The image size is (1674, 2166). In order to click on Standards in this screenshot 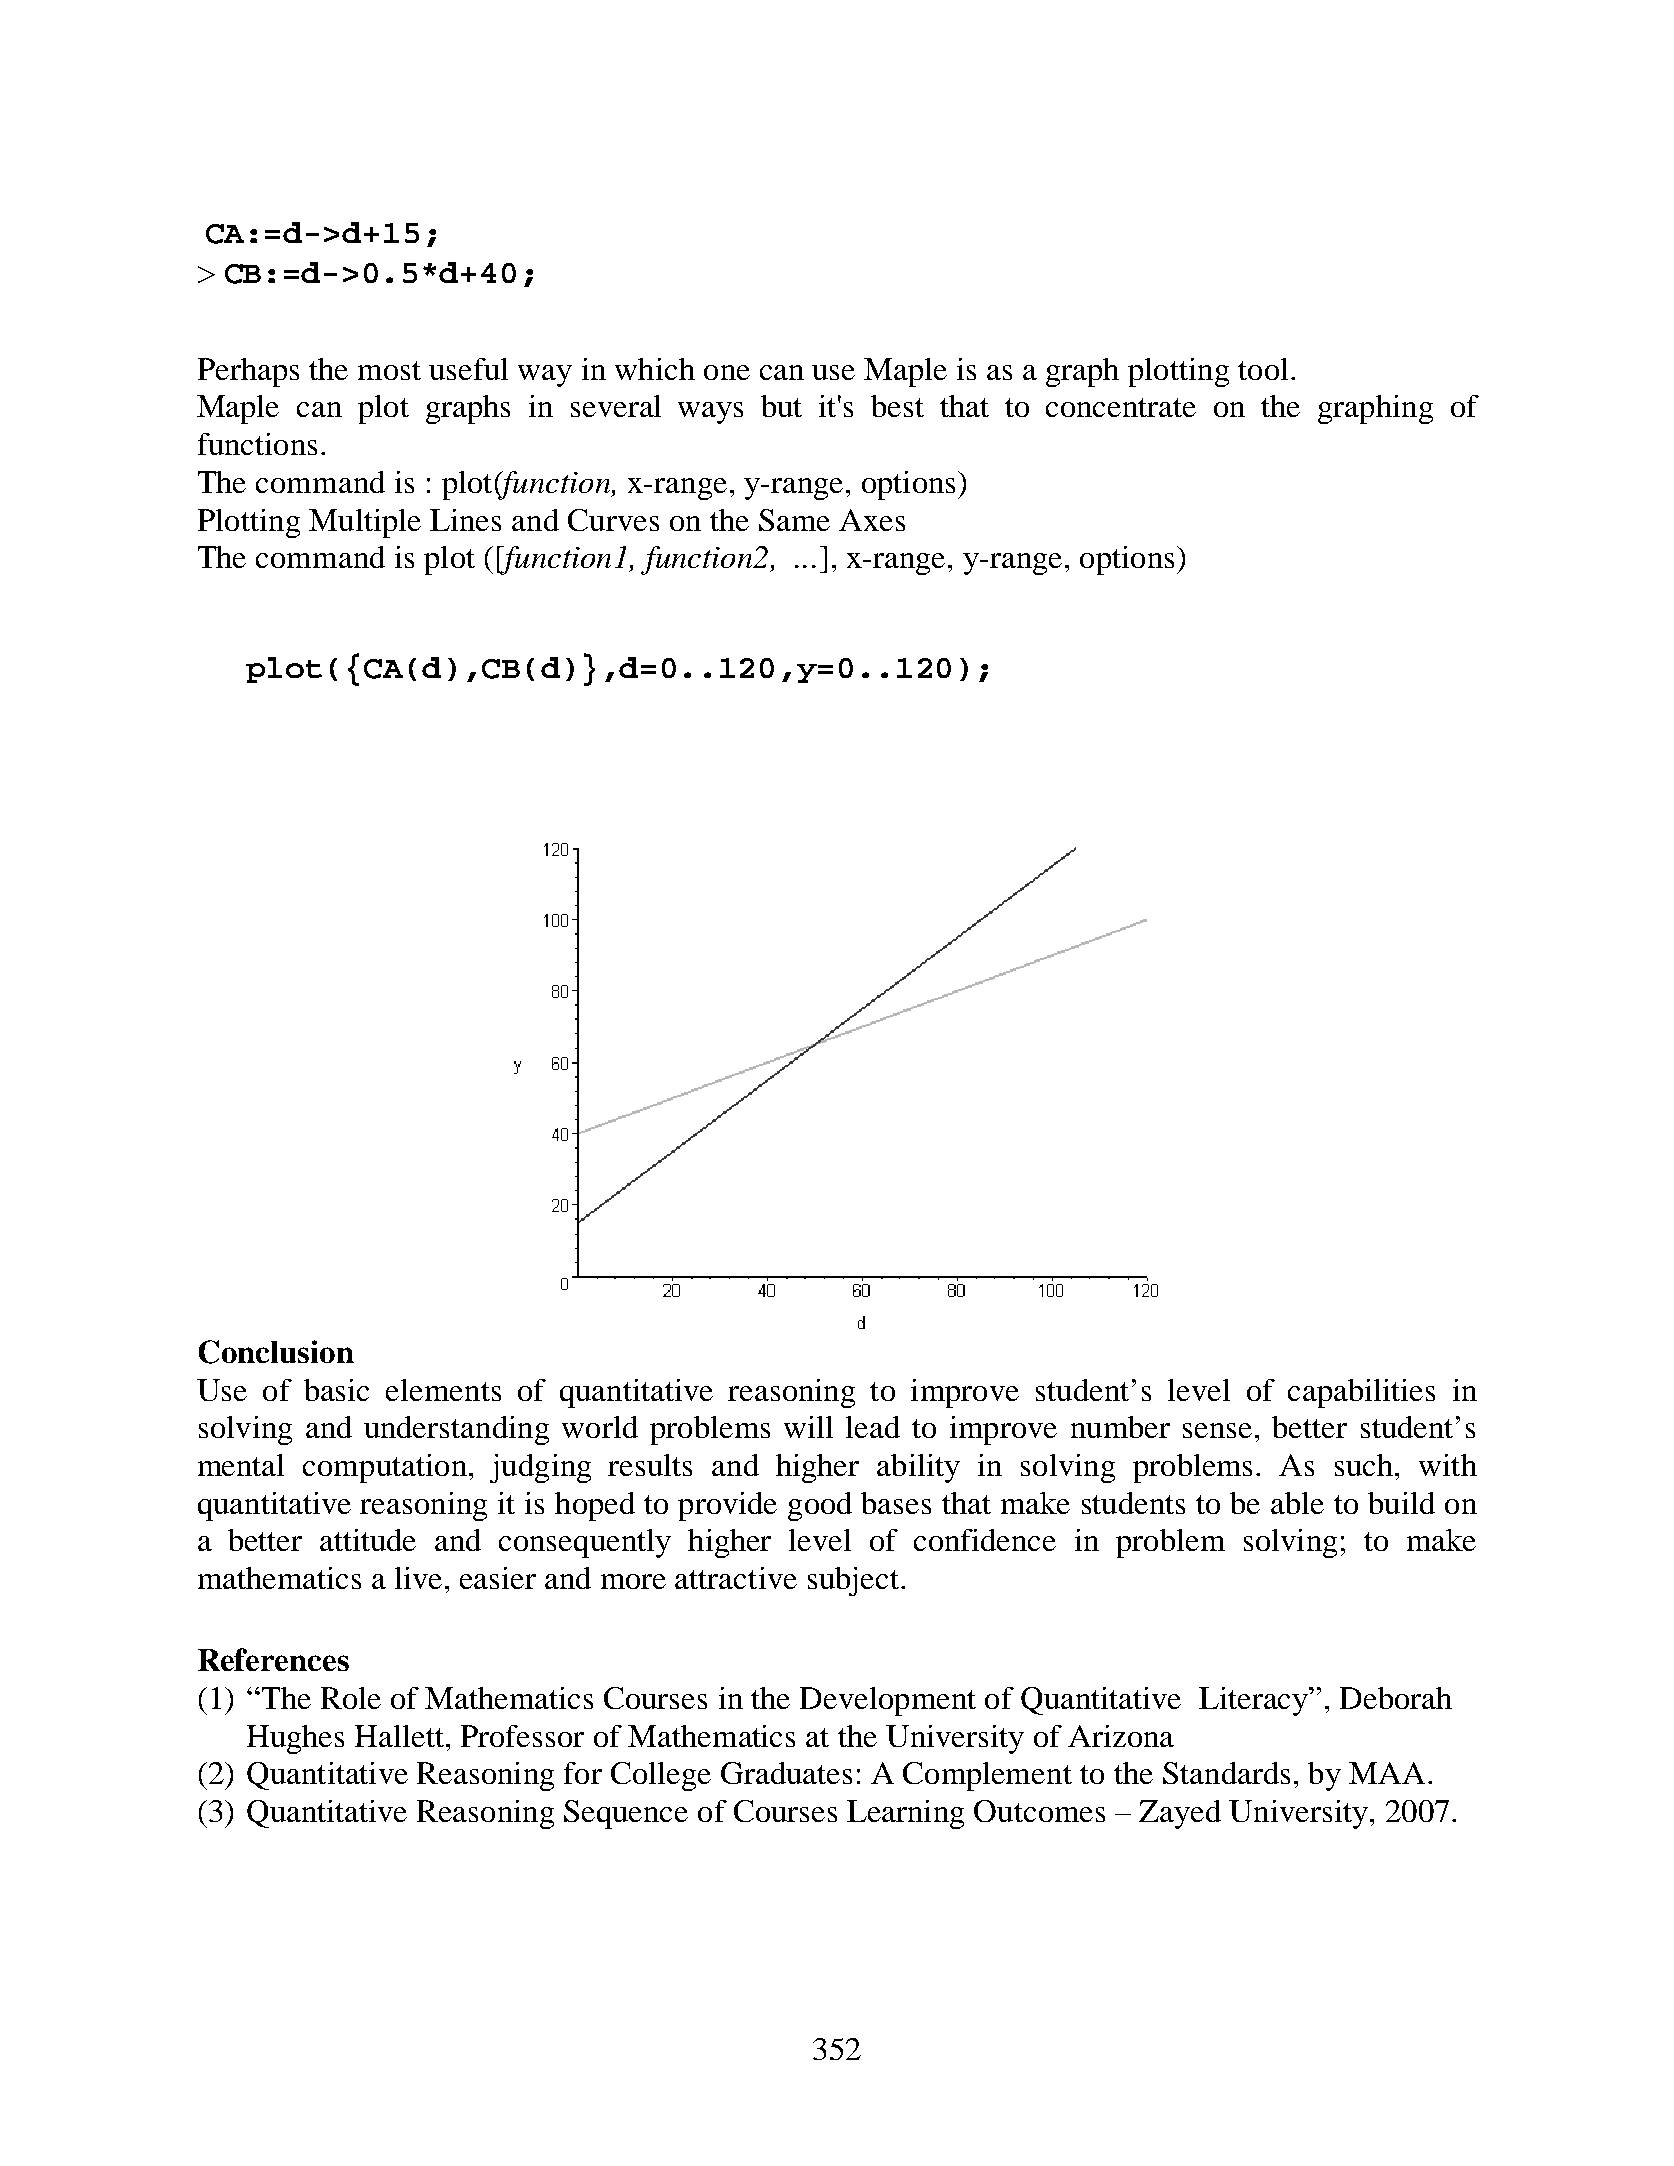, I will do `click(1226, 1773)`.
